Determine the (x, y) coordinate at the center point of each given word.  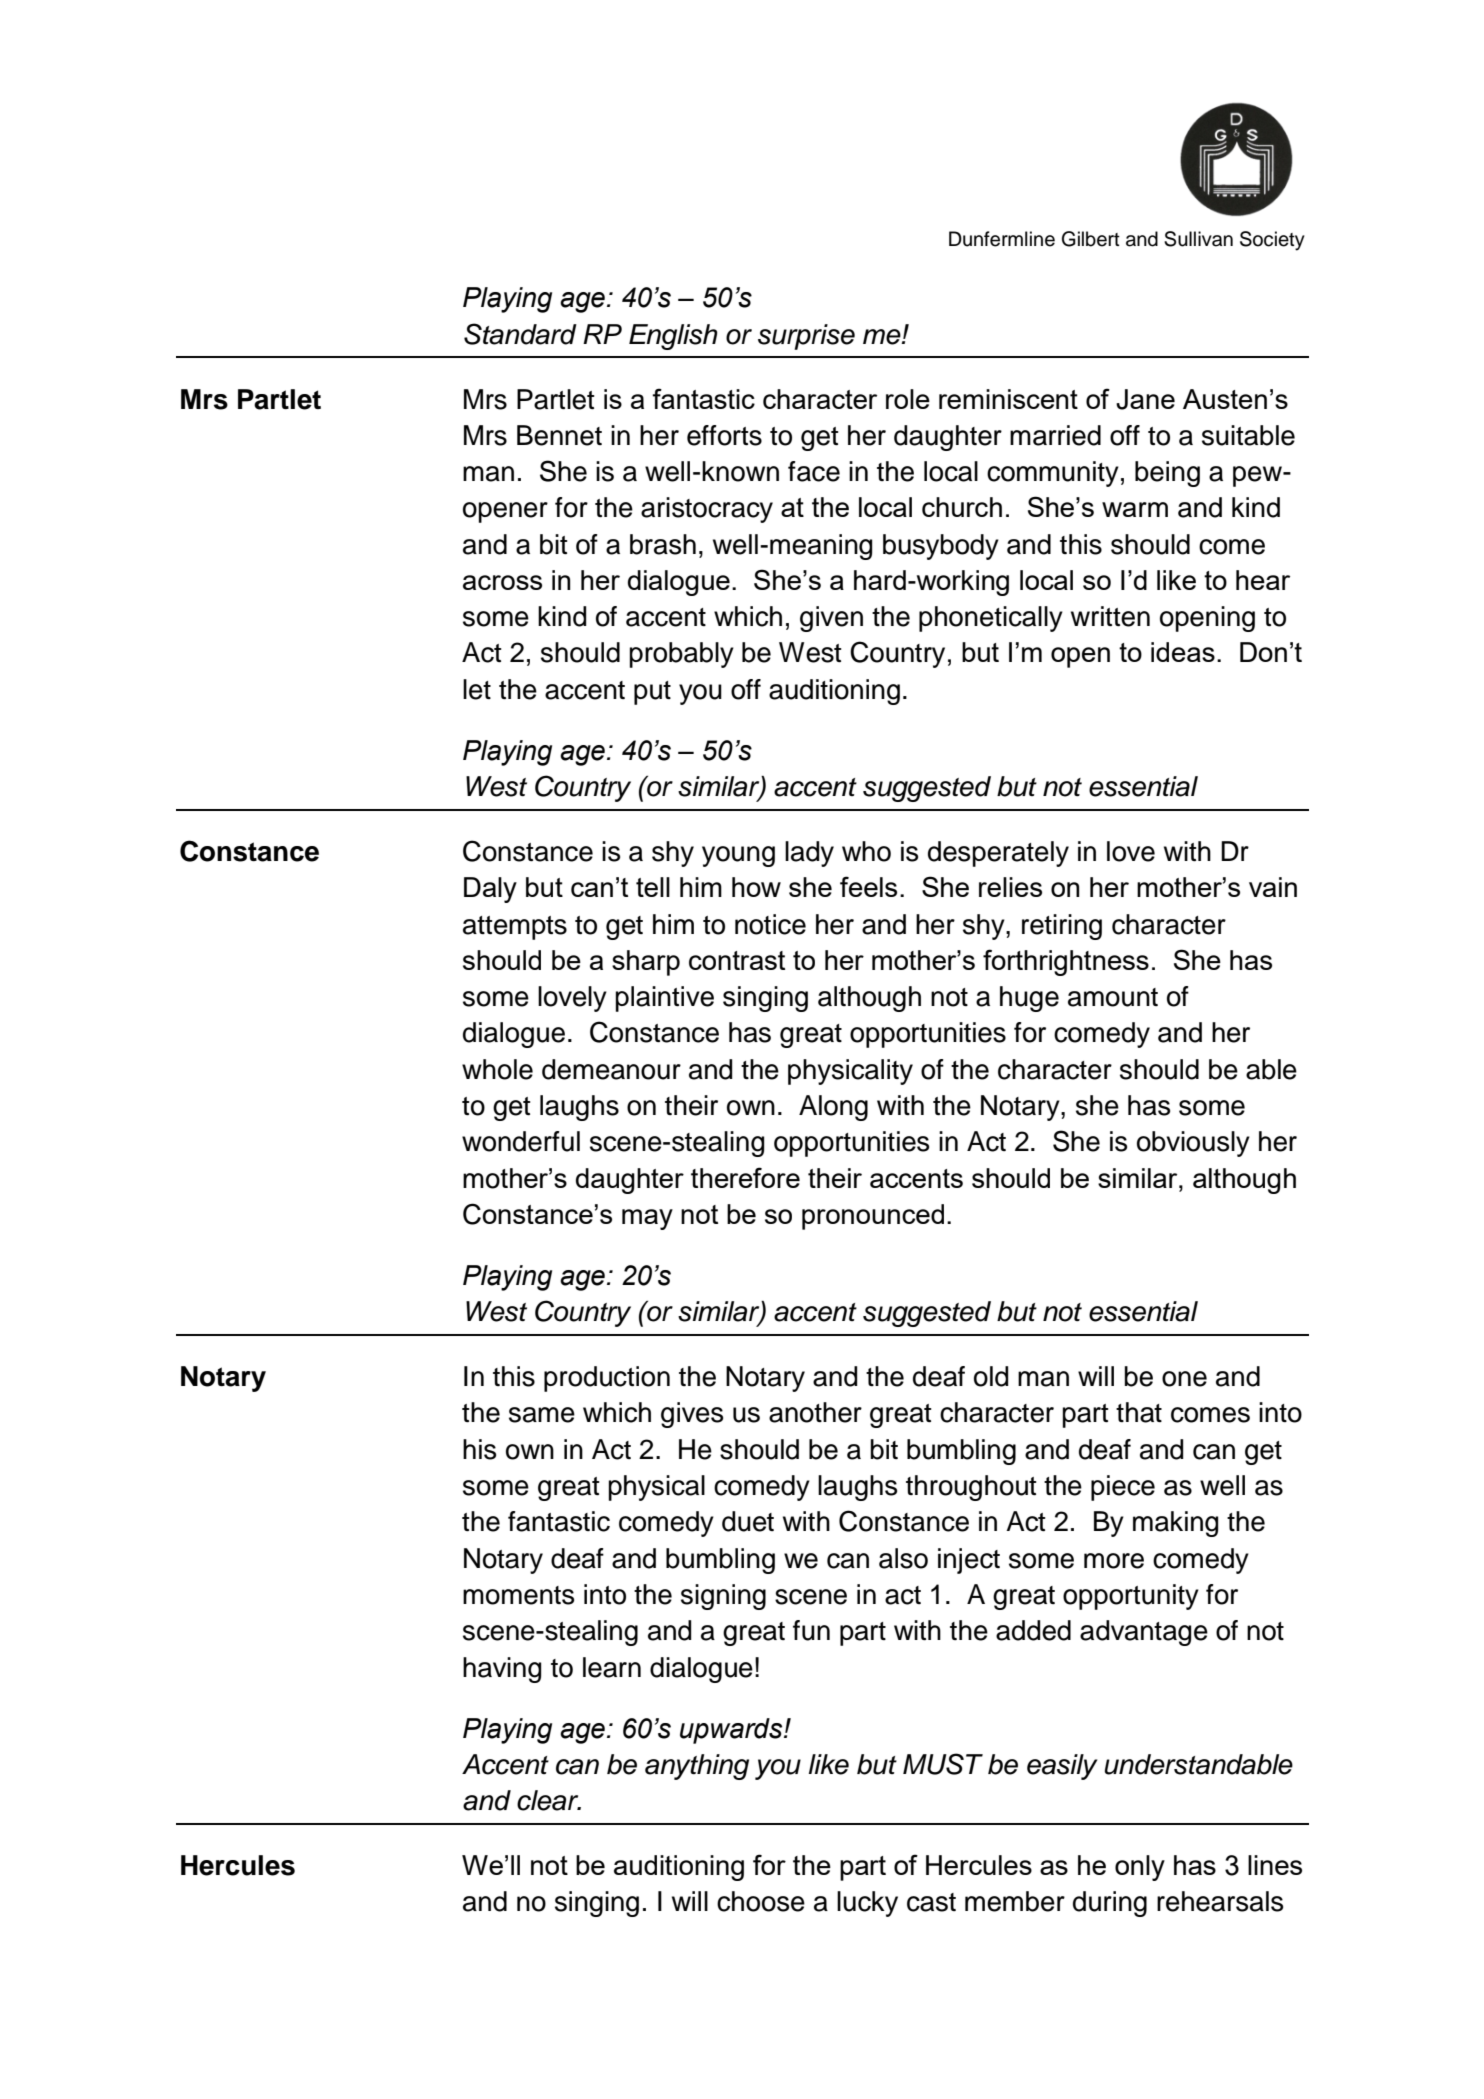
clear (549, 1800)
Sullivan (1198, 239)
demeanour (611, 1069)
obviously (1193, 1144)
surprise (806, 337)
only (1140, 1868)
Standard (520, 334)
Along (833, 1108)
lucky (867, 1904)
